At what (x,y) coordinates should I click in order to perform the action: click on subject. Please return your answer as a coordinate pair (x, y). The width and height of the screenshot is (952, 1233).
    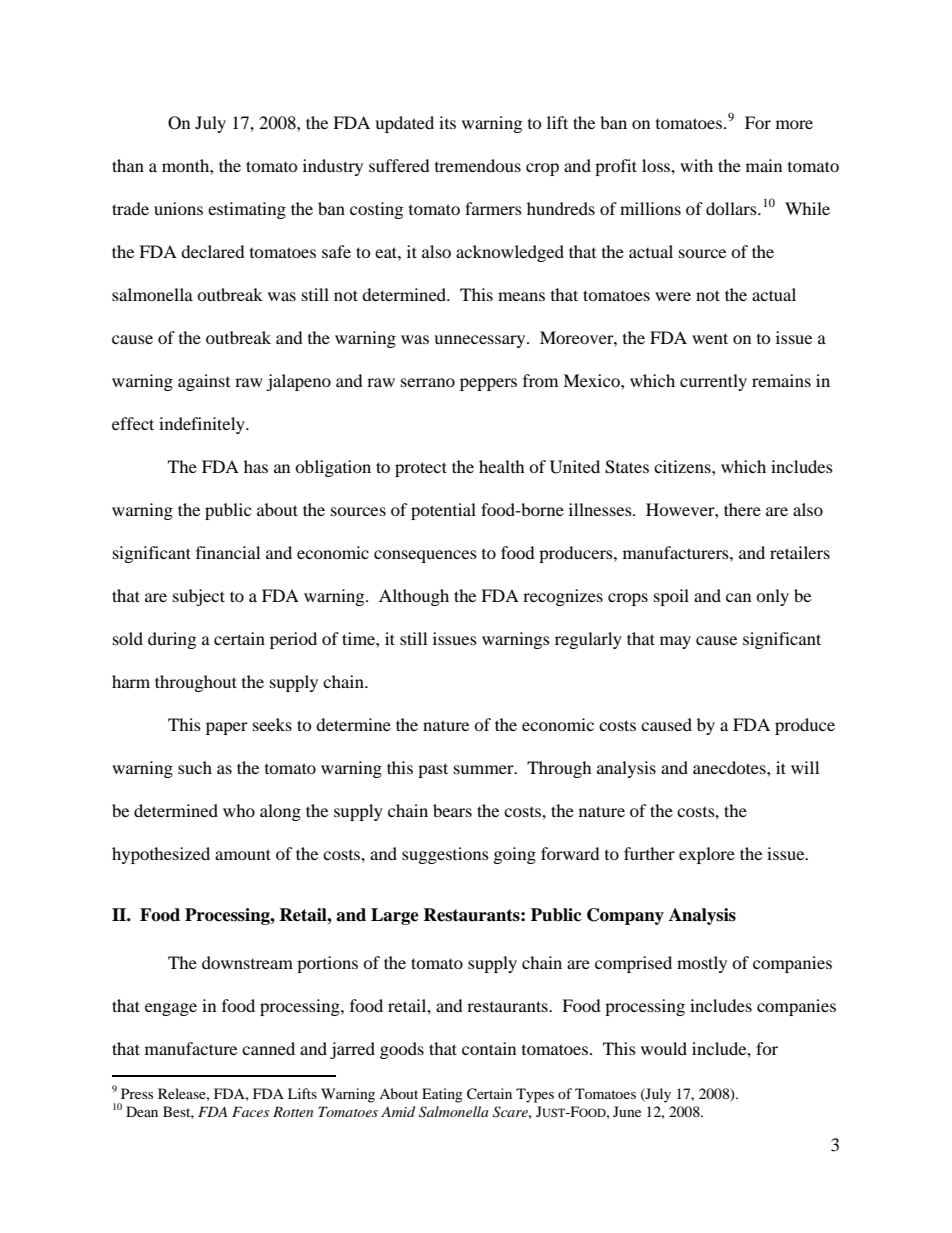
    Looking at the image, I should click on (199, 597).
